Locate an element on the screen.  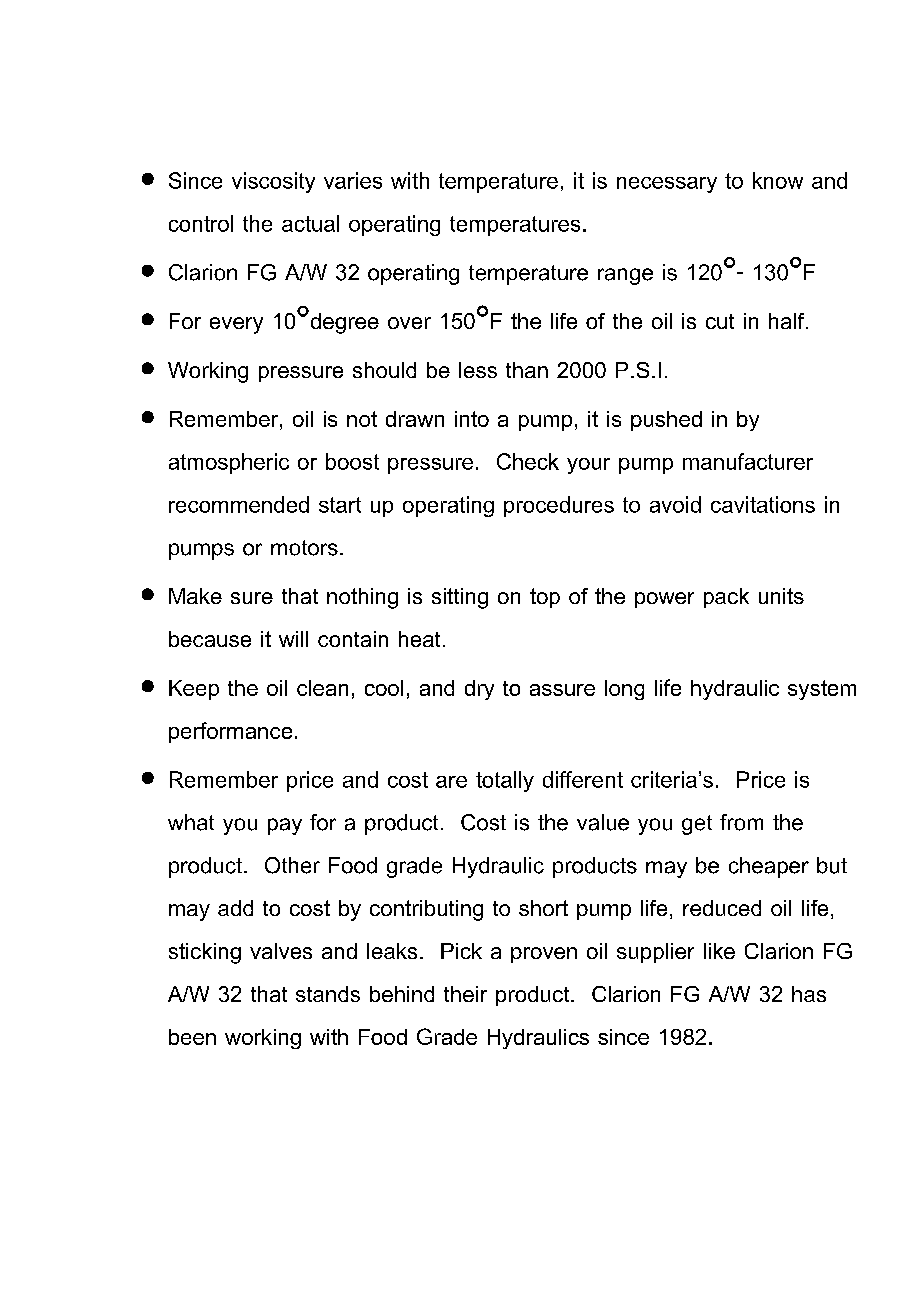
their is located at coordinates (465, 994).
